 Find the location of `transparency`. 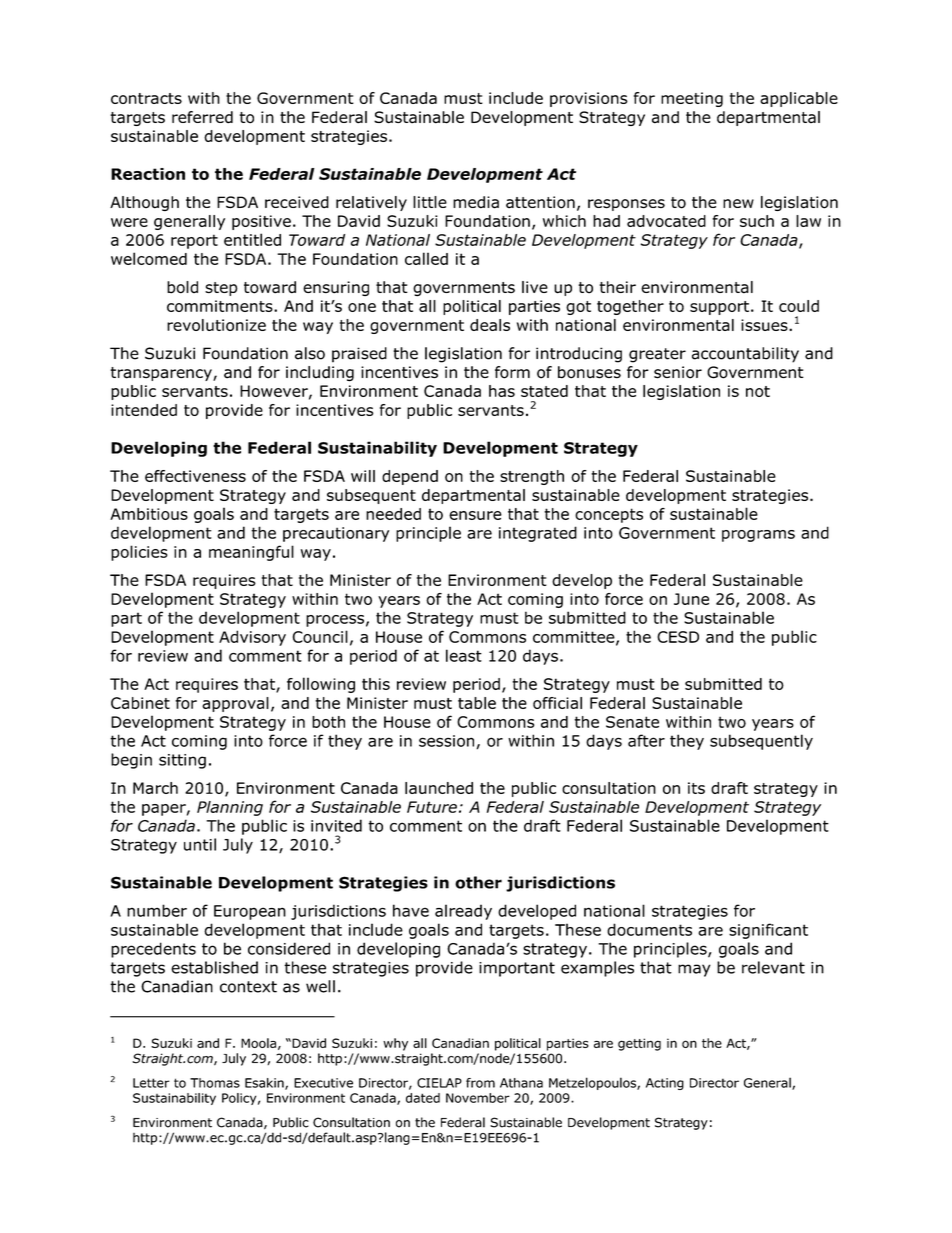

transparency is located at coordinates (162, 374).
